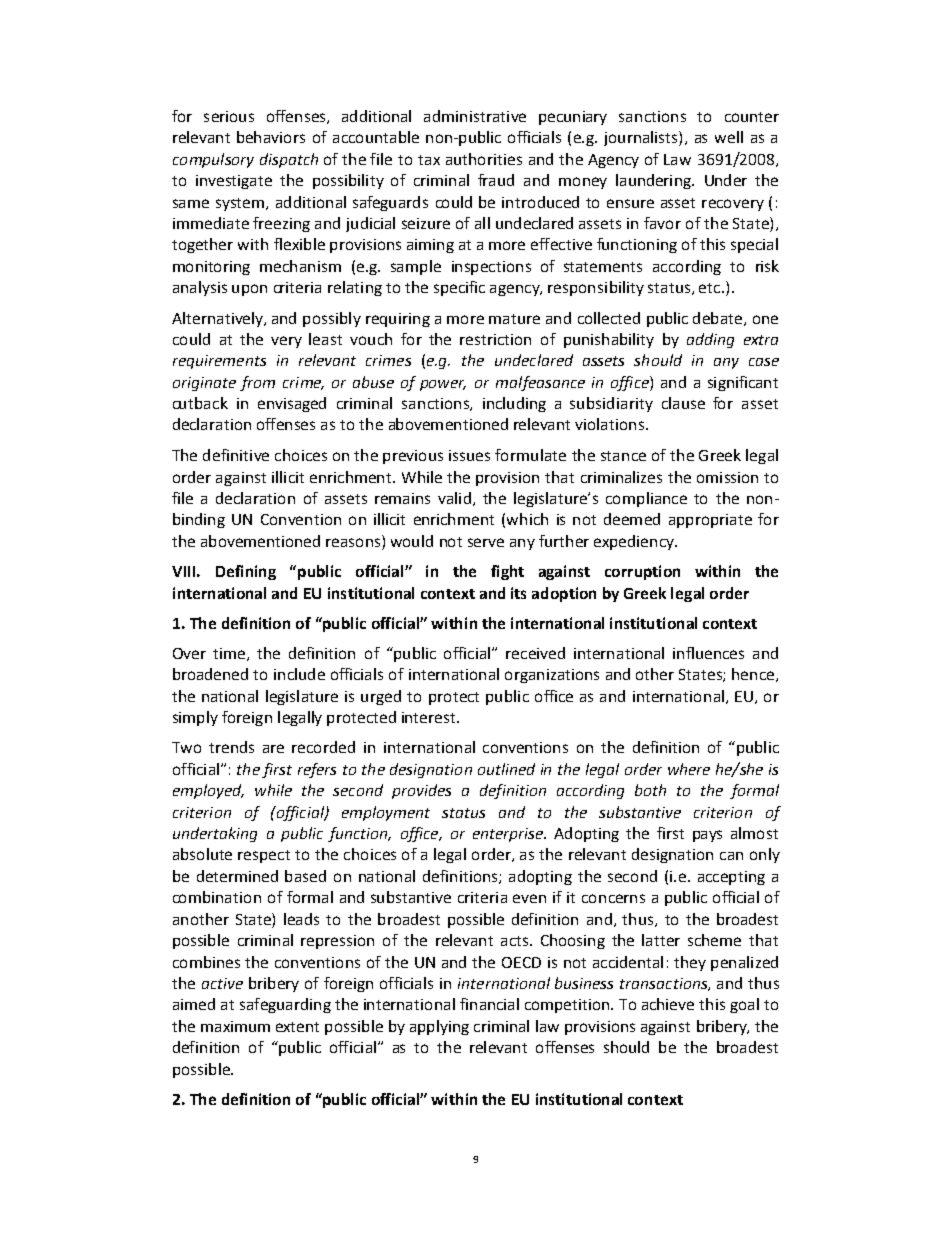 The image size is (952, 1233). Describe the element at coordinates (484, 159) in the screenshot. I see `authorities` at that location.
